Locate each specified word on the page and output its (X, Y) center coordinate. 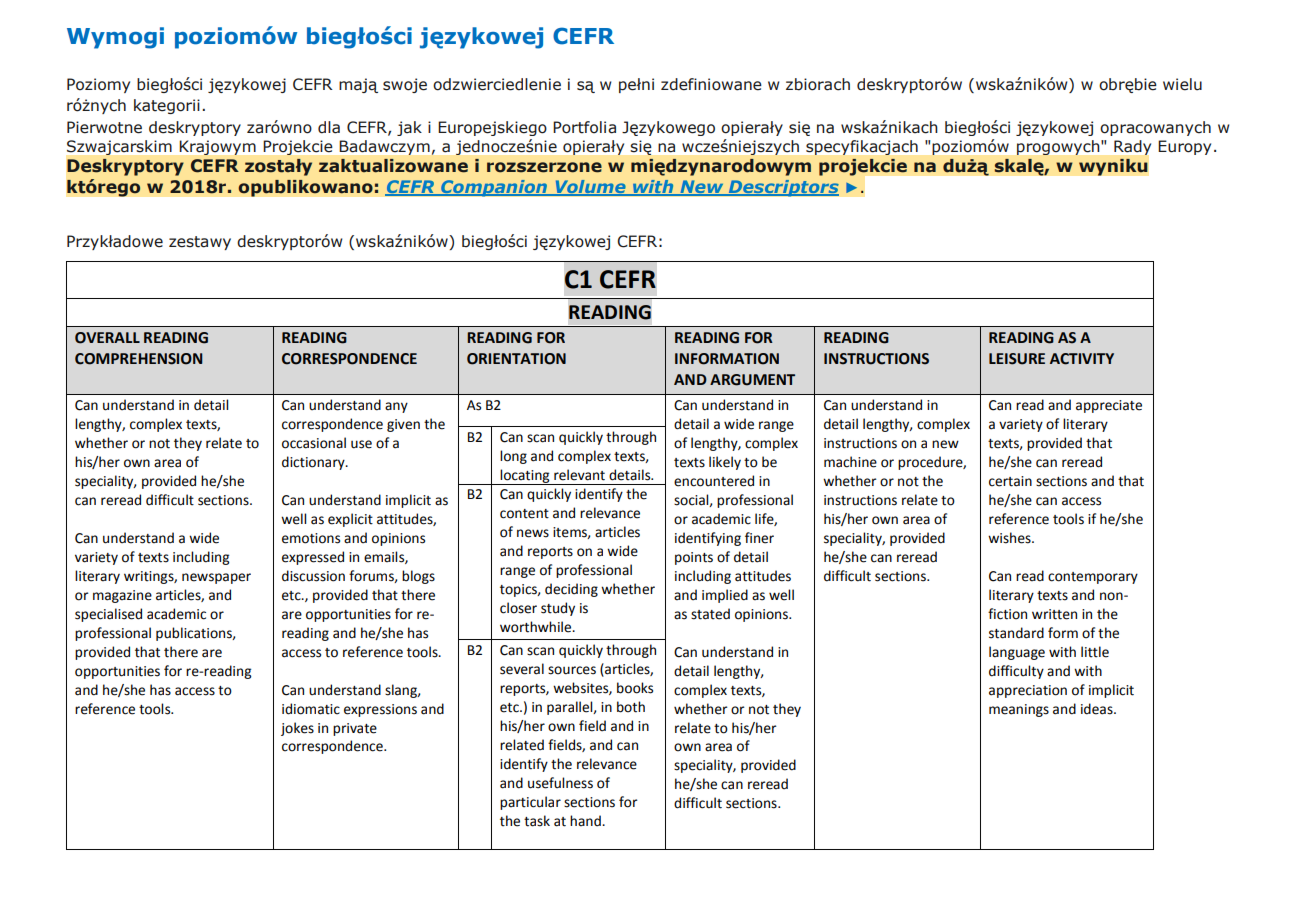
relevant (579, 475)
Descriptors (782, 188)
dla (329, 127)
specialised (108, 615)
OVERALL (107, 338)
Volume (590, 188)
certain (1010, 481)
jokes (297, 729)
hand (586, 821)
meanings (1019, 710)
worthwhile (537, 627)
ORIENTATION (516, 359)
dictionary (314, 463)
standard (1016, 633)
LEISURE (1017, 359)
